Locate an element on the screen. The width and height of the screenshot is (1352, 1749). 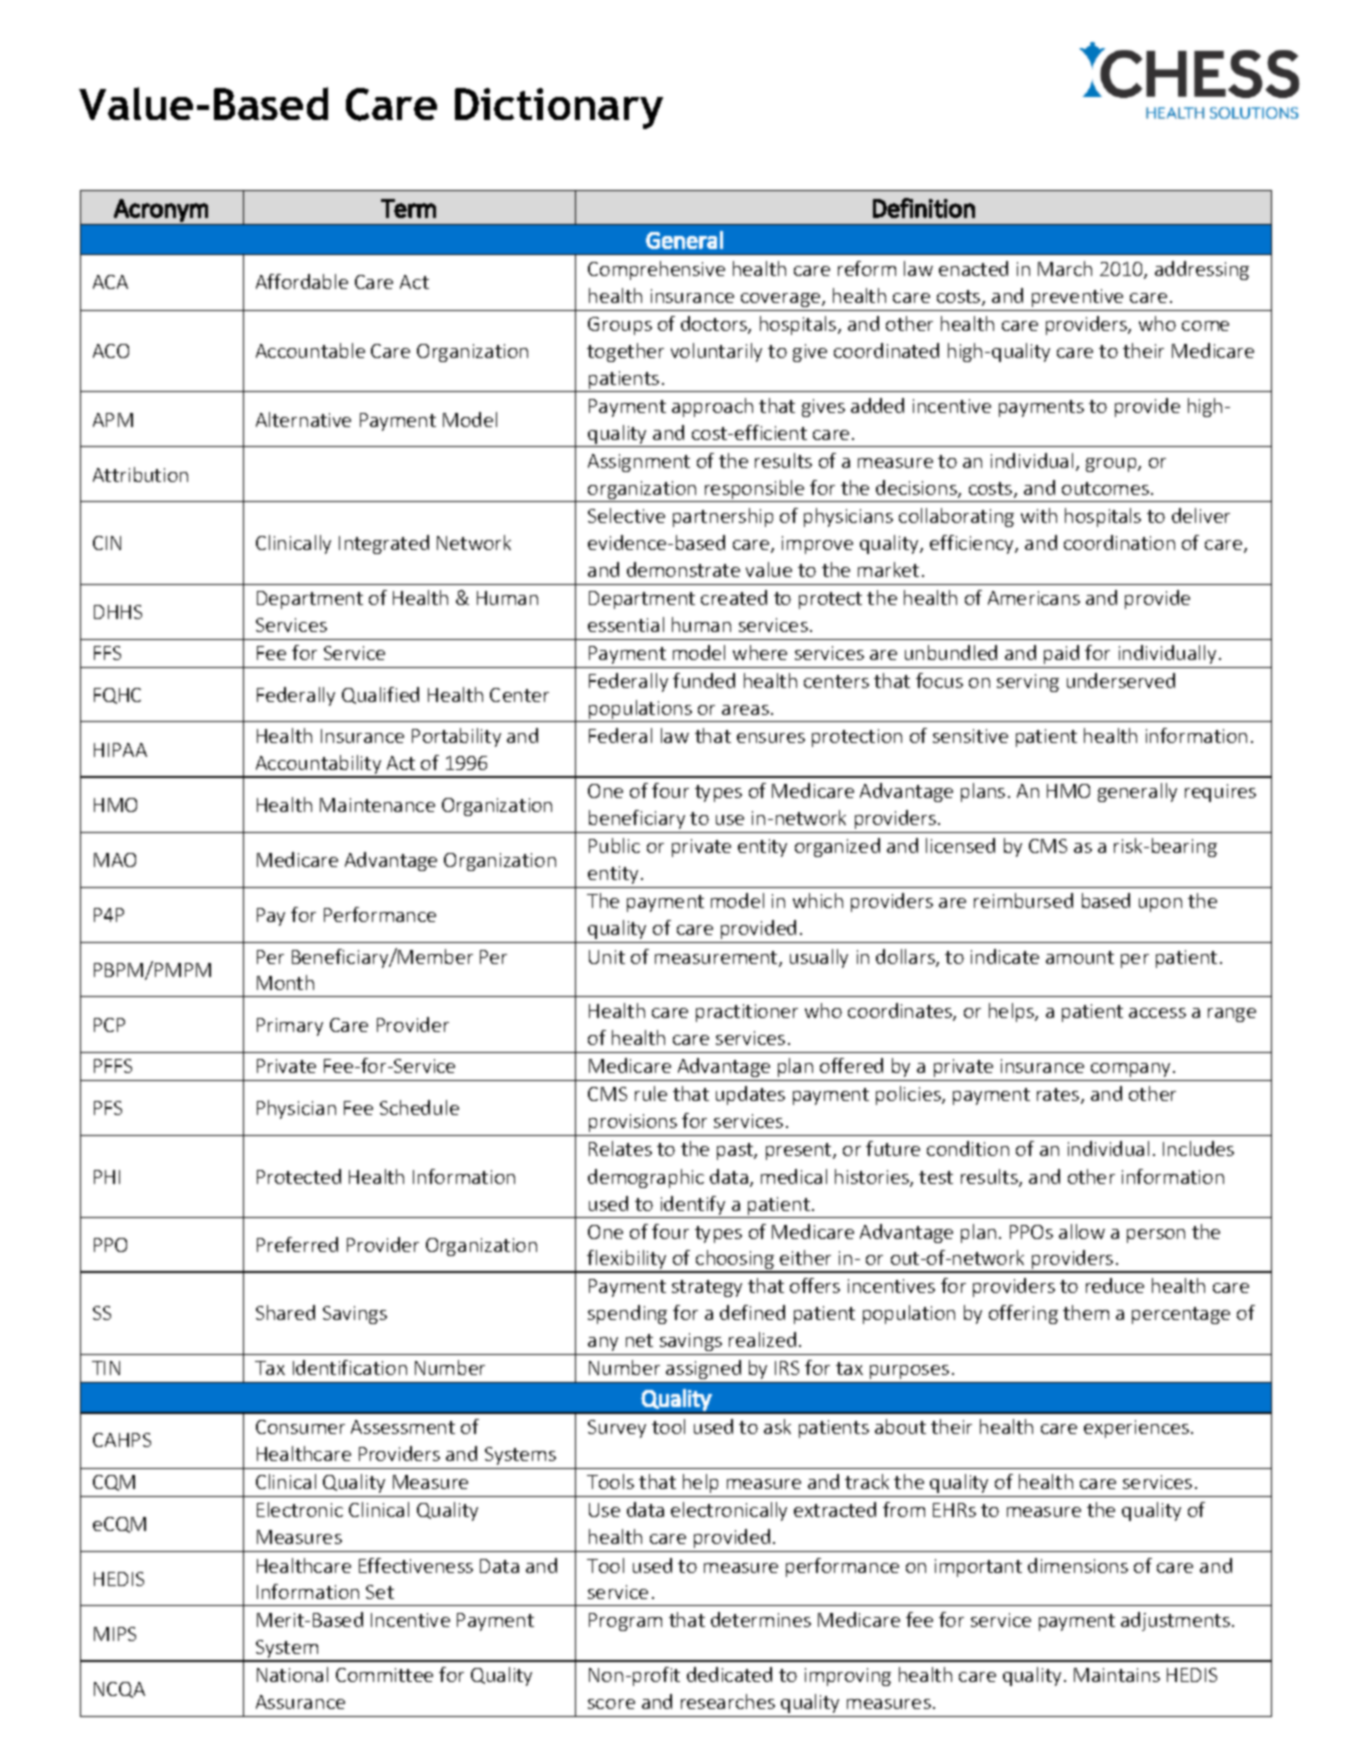
Attribution is located at coordinates (140, 474).
